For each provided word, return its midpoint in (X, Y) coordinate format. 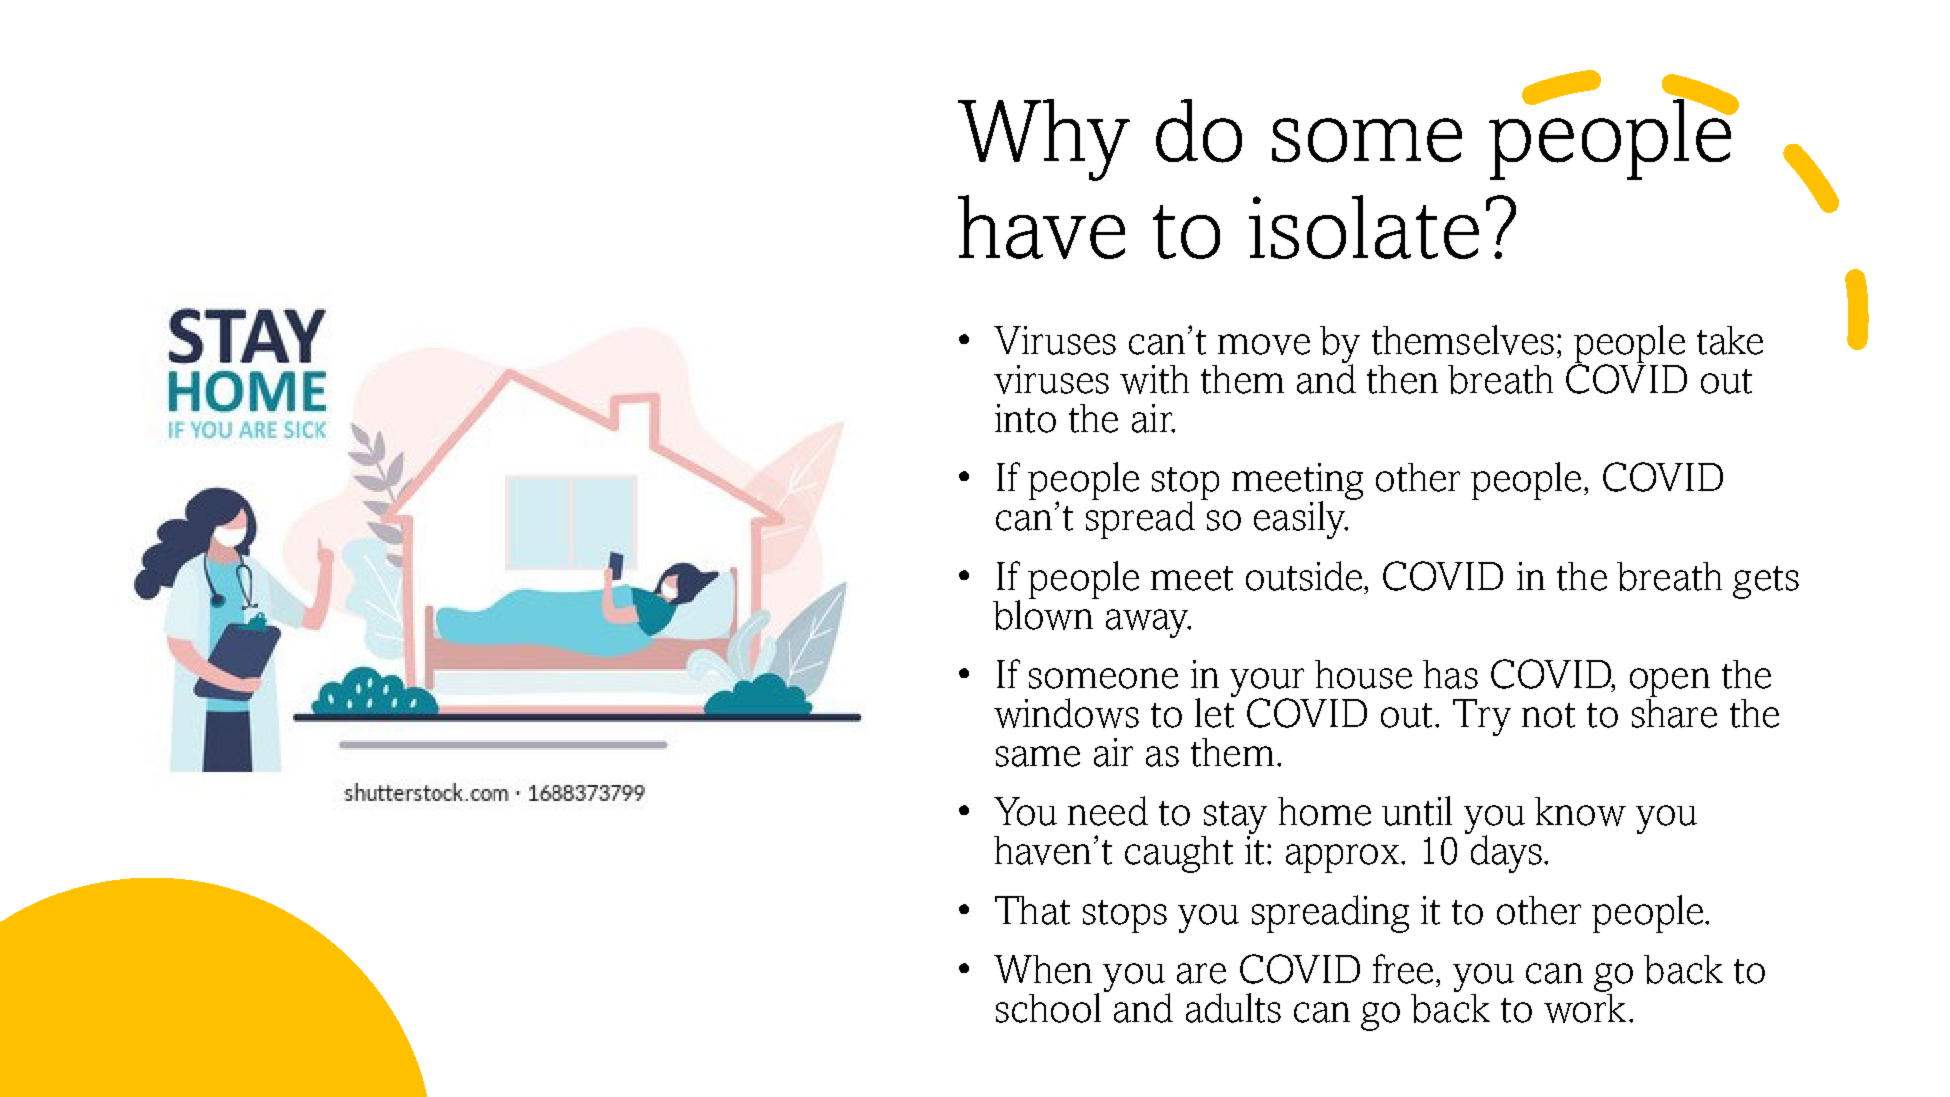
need (1108, 811)
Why (1044, 140)
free (1403, 969)
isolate (1364, 227)
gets (1766, 582)
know (1580, 811)
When (1043, 969)
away (1148, 623)
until (1417, 811)
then (1402, 379)
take (1730, 340)
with (1154, 379)
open (1670, 682)
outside (1305, 576)
